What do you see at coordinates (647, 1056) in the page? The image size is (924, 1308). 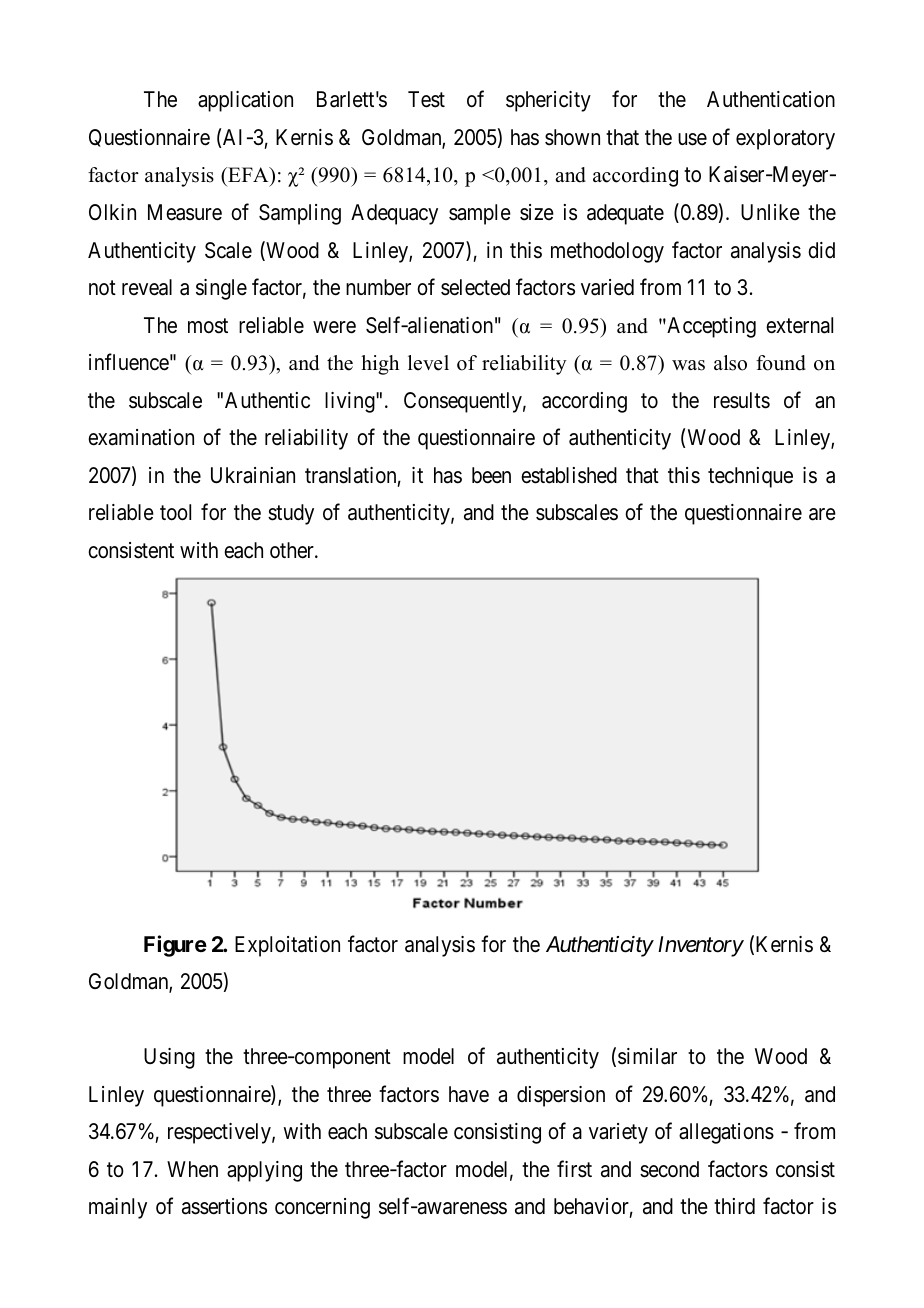 I see `similar` at bounding box center [647, 1056].
